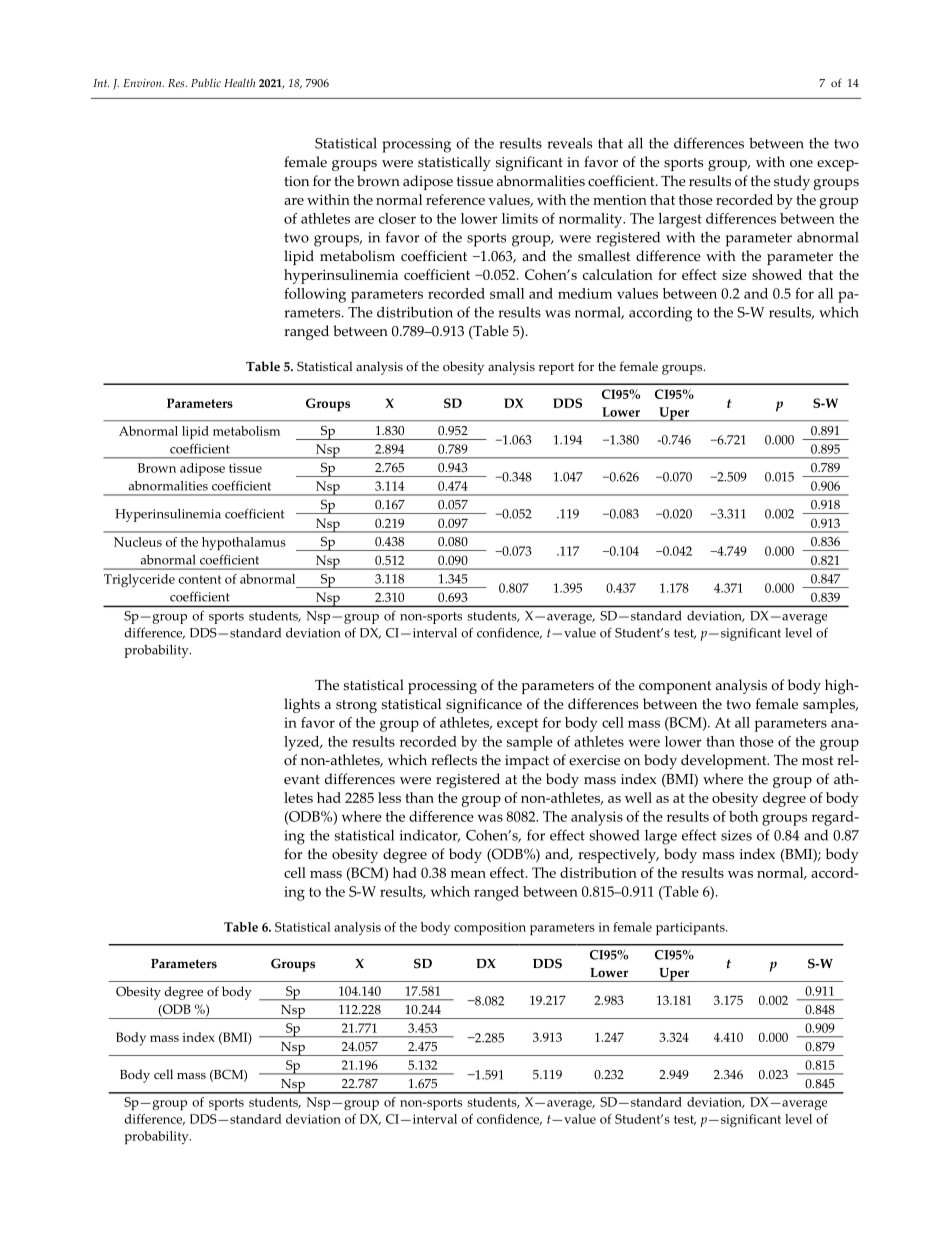 This screenshot has width=952, height=1233. I want to click on strong, so click(356, 706).
